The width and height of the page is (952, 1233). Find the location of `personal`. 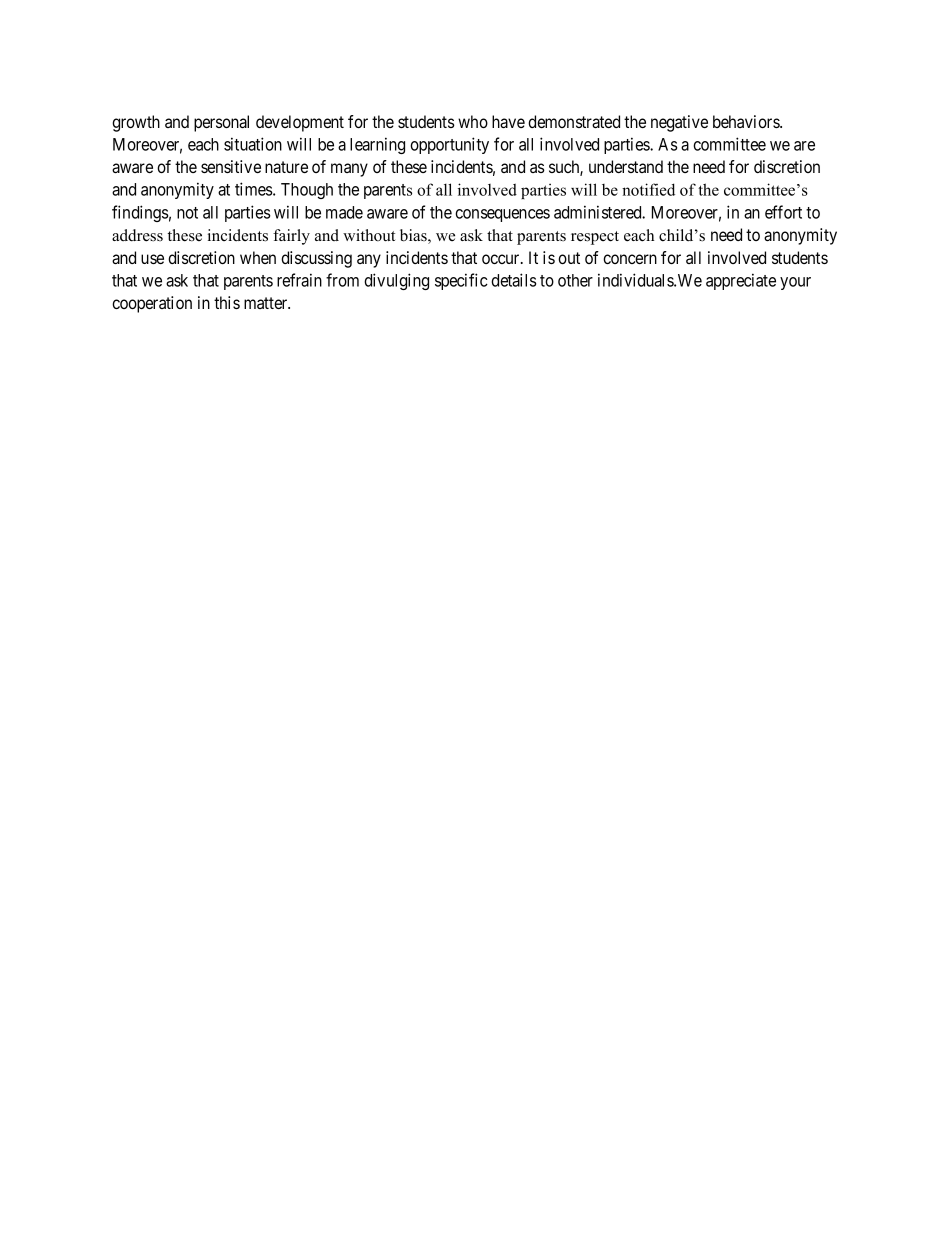

personal is located at coordinates (221, 123).
